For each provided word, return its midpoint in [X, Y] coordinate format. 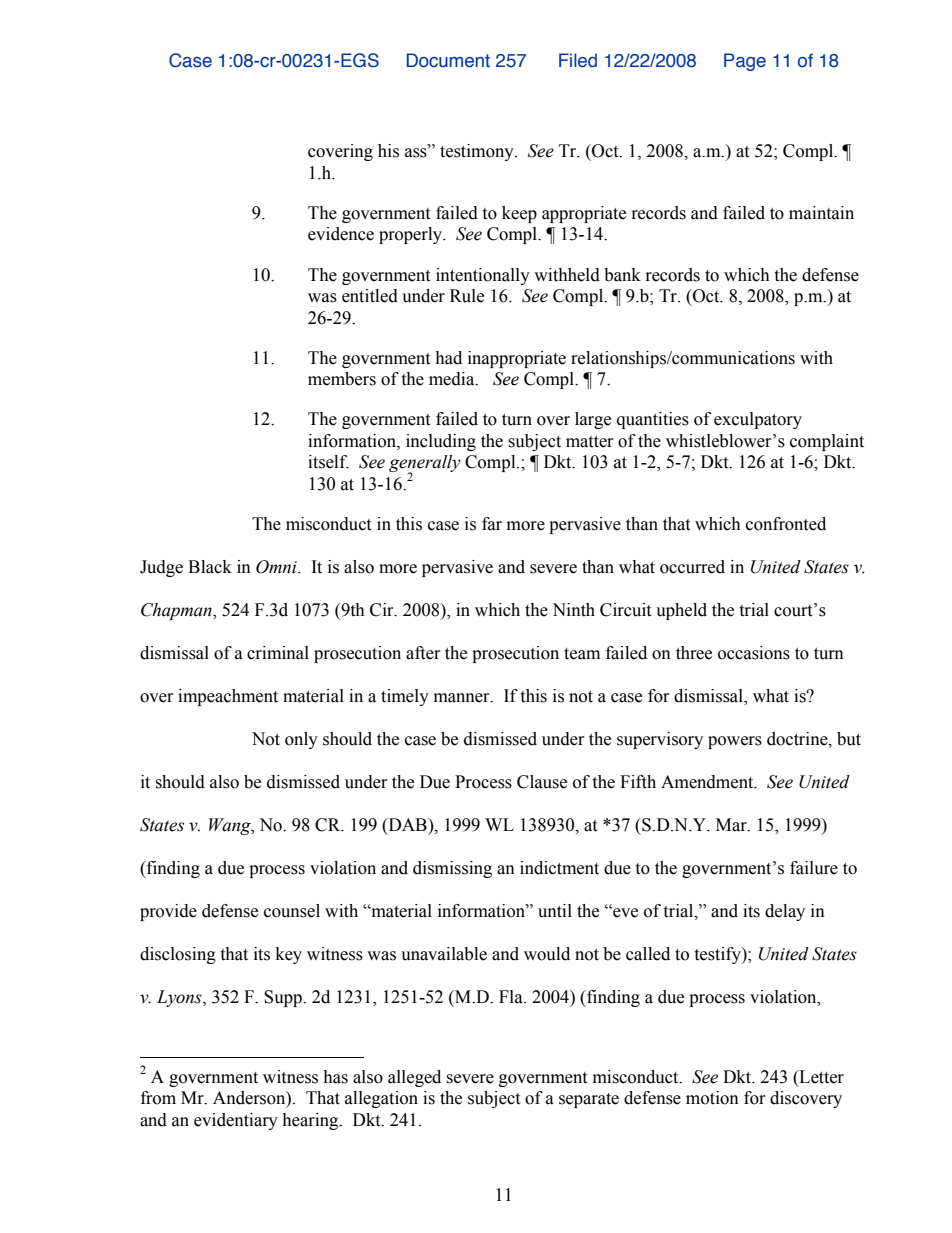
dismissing [452, 869]
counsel [292, 911]
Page [745, 62]
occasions [754, 653]
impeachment [228, 697]
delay [785, 912]
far [492, 524]
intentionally [483, 276]
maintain [821, 213]
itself [328, 462]
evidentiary [236, 1121]
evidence [341, 234]
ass [417, 152]
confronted [786, 524]
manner [463, 698]
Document [448, 60]
